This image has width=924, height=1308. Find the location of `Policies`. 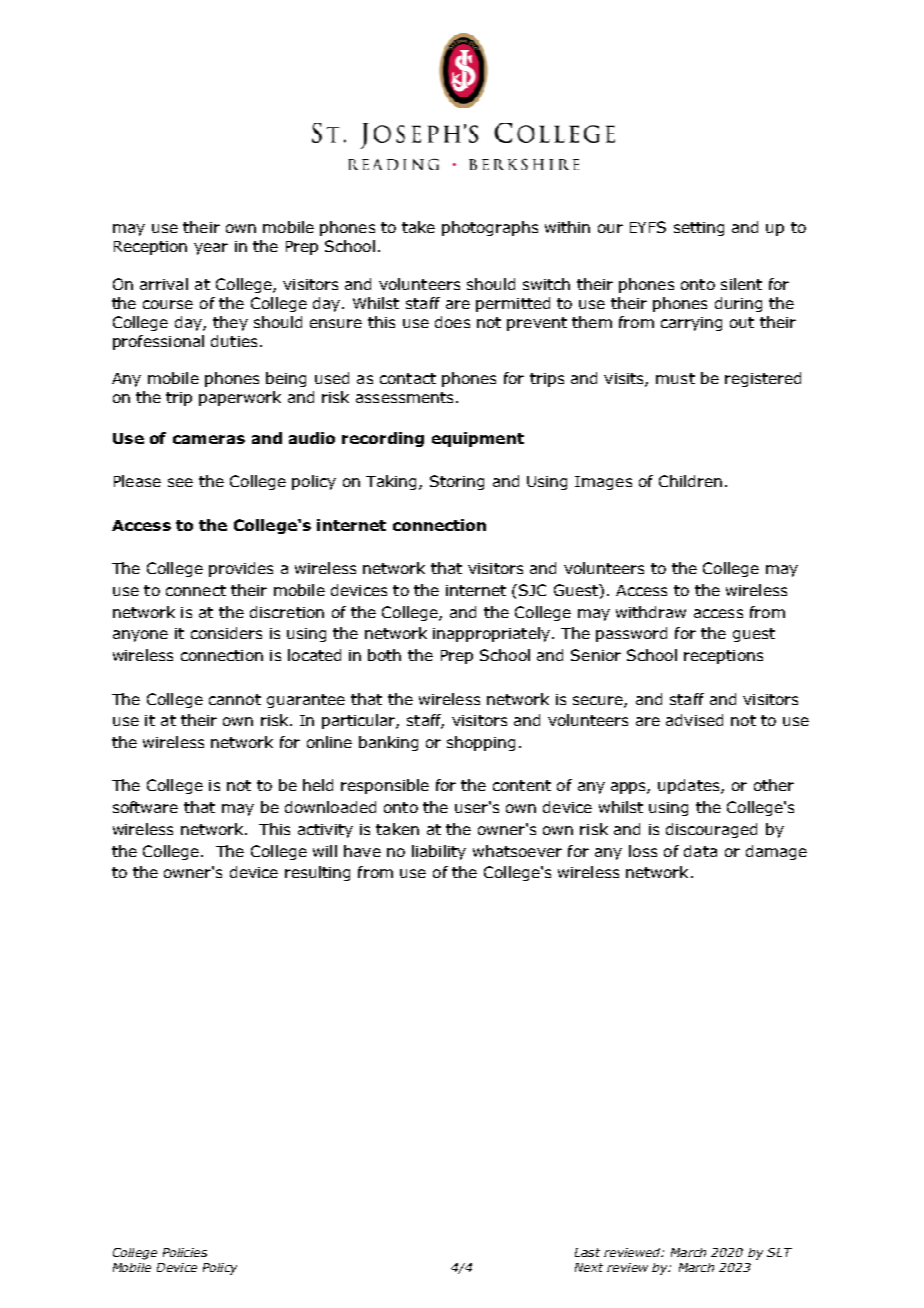

Policies is located at coordinates (185, 1252).
